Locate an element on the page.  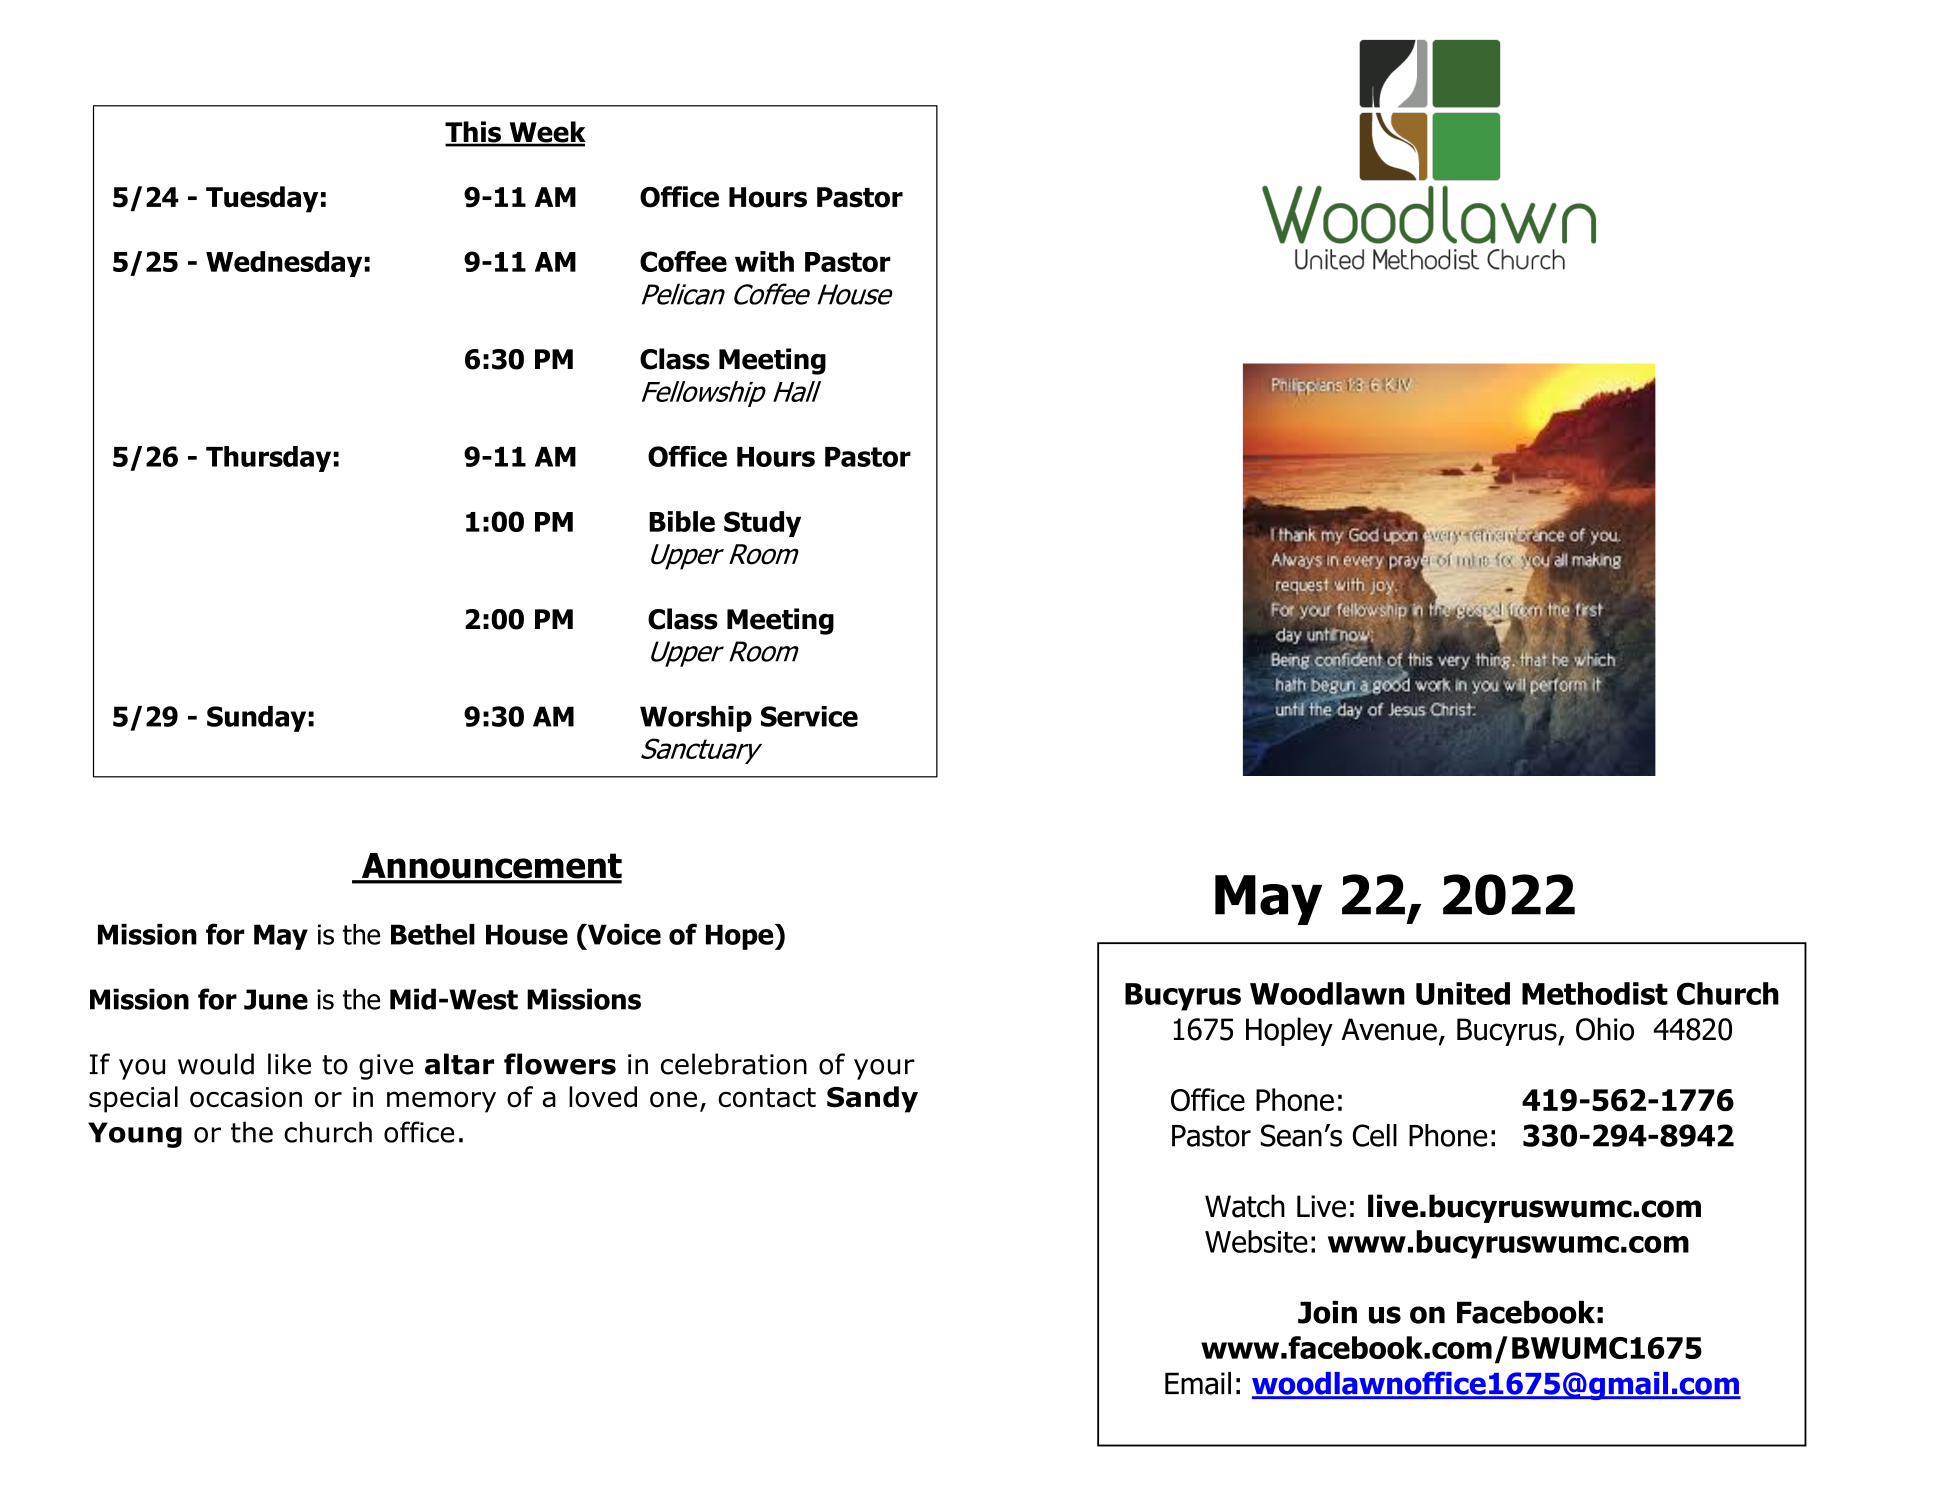
June is located at coordinates (276, 999).
